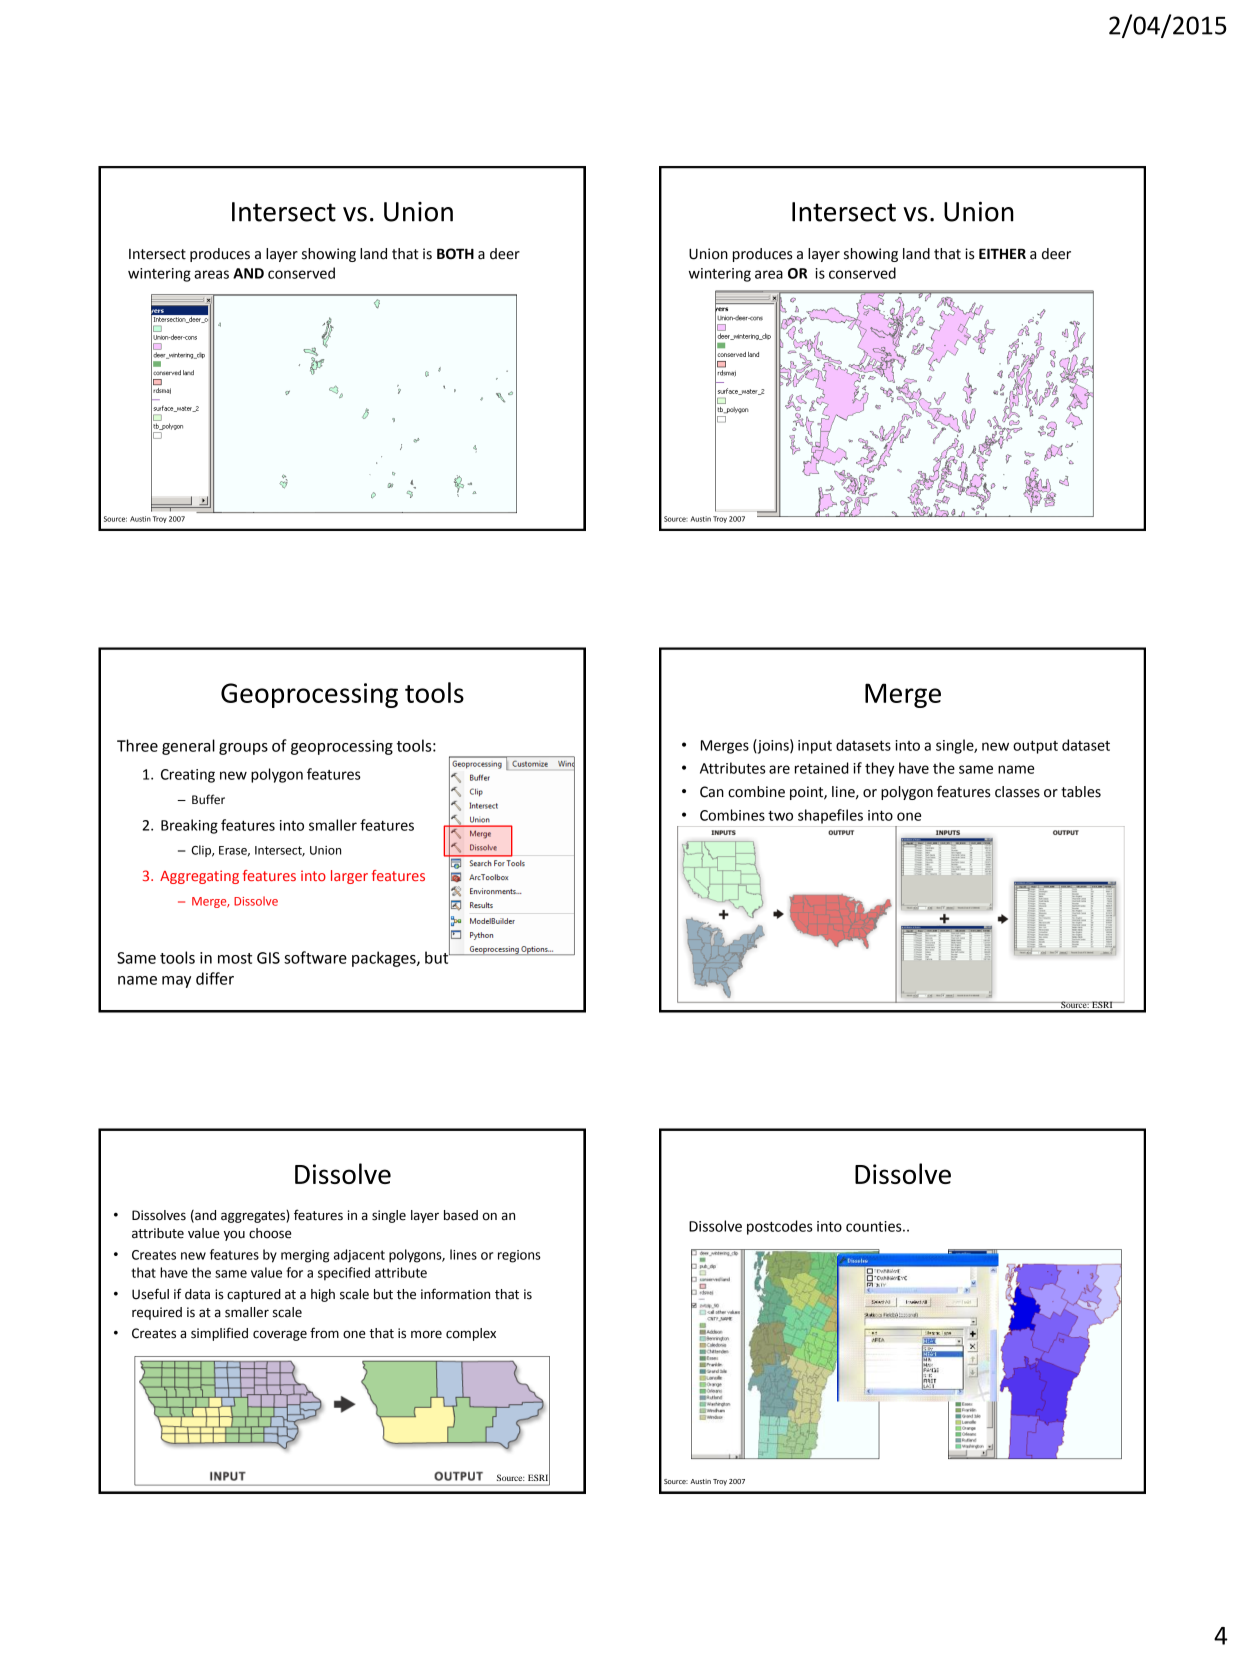 This screenshot has width=1245, height=1660. What do you see at coordinates (1035, 747) in the screenshot?
I see `output` at bounding box center [1035, 747].
